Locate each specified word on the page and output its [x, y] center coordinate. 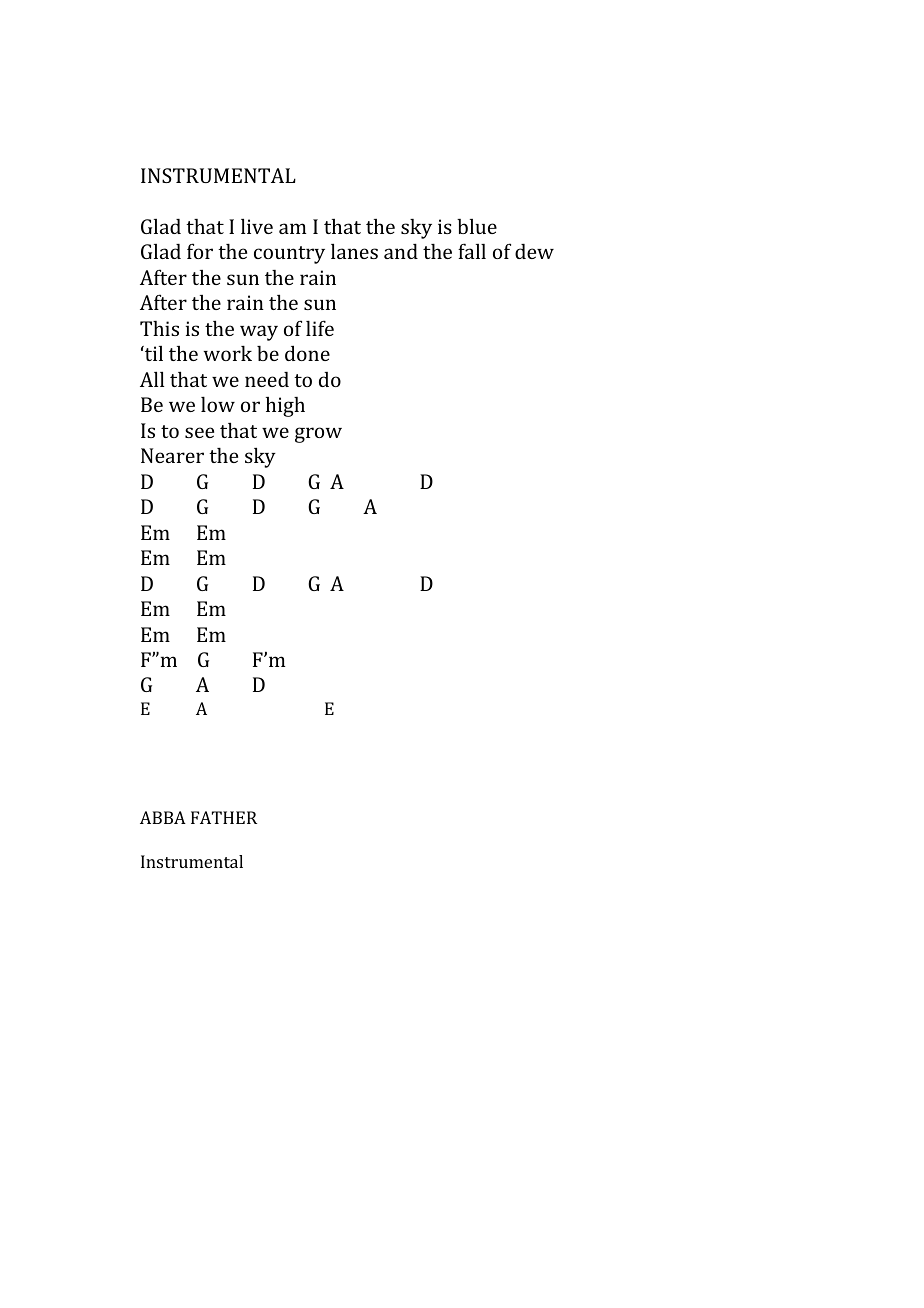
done [307, 353]
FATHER [224, 817]
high [285, 407]
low [218, 404]
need [267, 379]
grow [318, 435]
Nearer [172, 455]
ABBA [163, 817]
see [199, 432]
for [200, 251]
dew [534, 251]
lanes [354, 251]
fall [472, 251]
